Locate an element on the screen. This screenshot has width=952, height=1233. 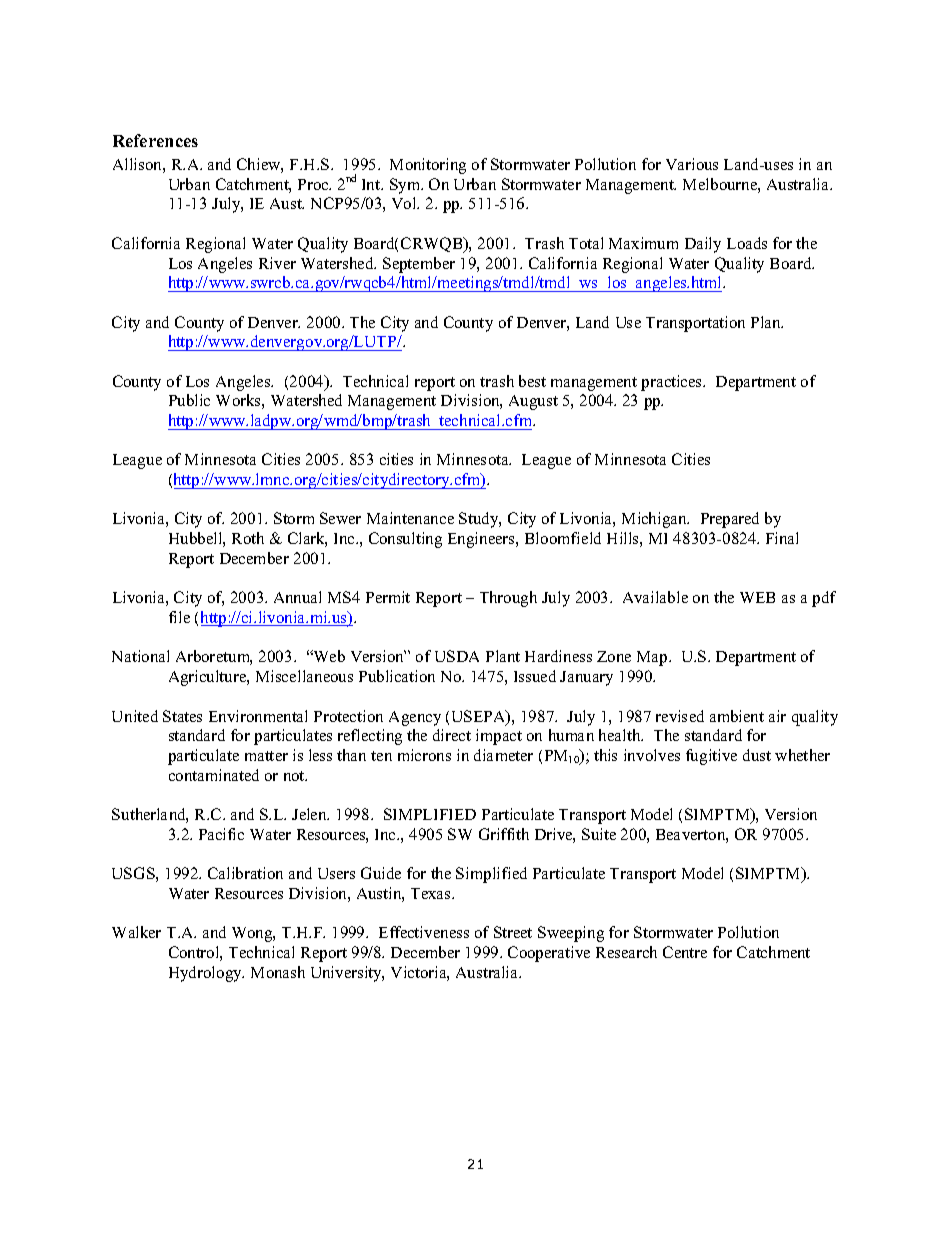
Final is located at coordinates (782, 538).
